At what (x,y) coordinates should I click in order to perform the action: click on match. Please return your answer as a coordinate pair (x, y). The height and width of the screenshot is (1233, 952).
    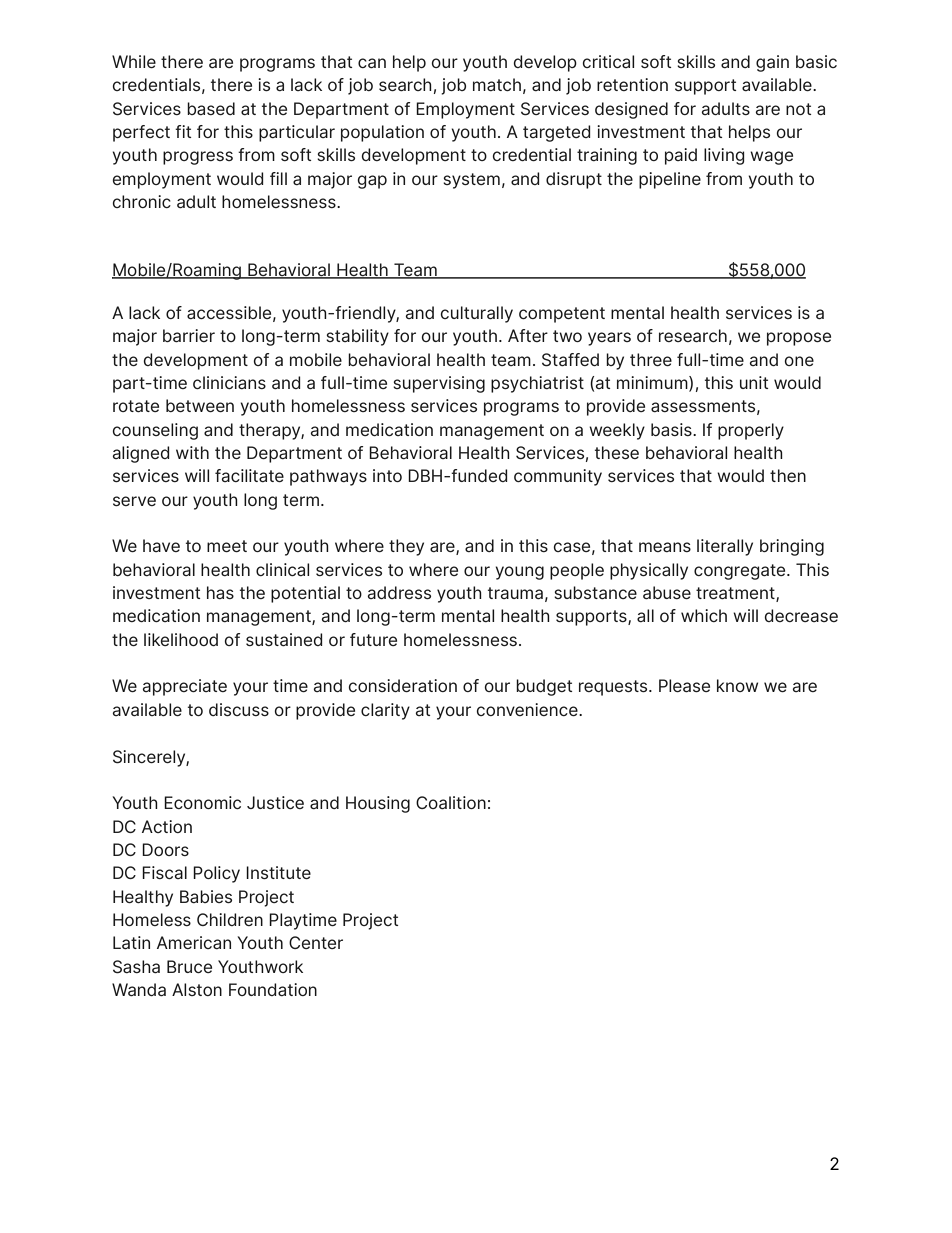
    Looking at the image, I should click on (497, 84).
